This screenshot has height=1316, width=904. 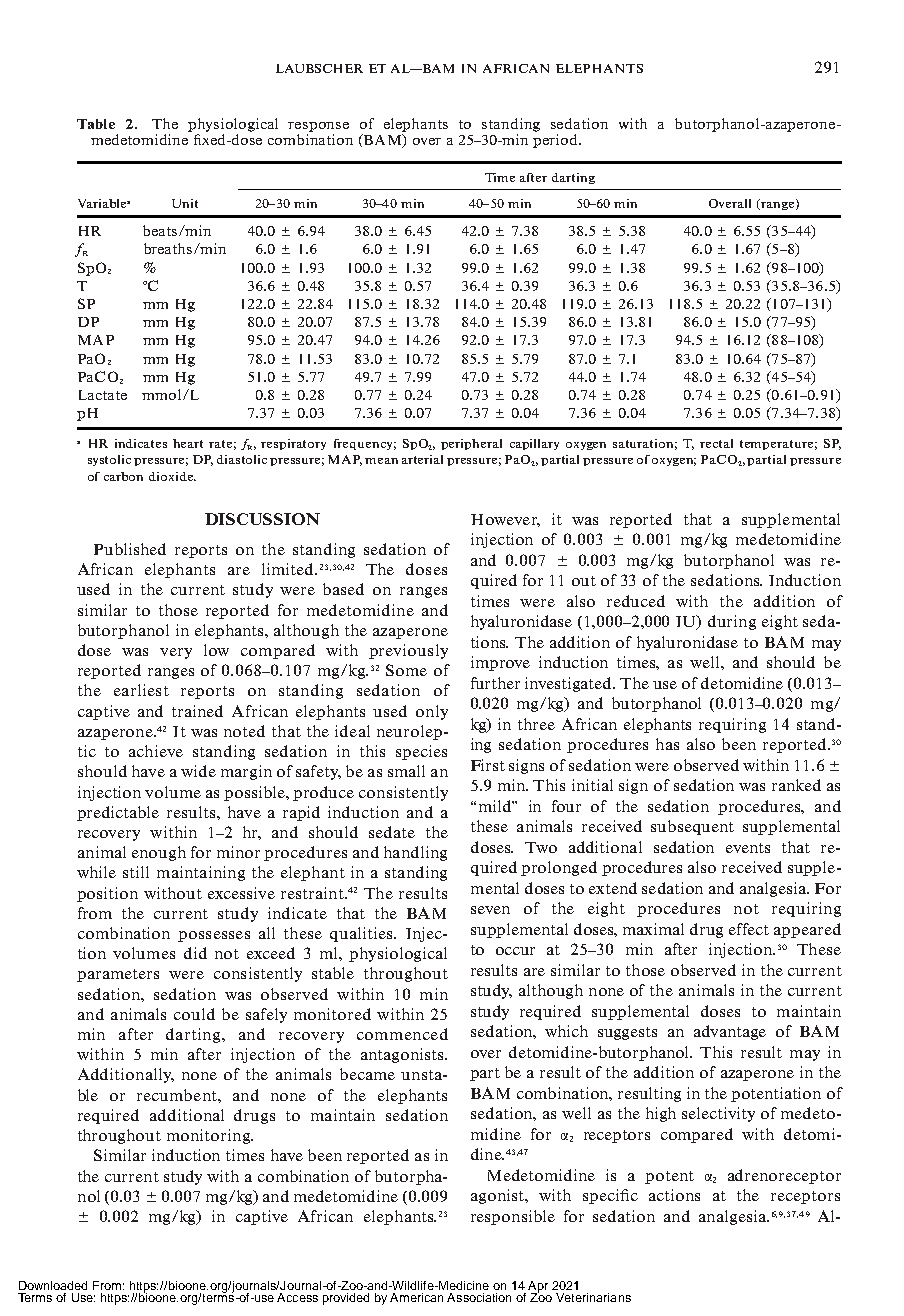 I want to click on However, so click(x=505, y=520).
